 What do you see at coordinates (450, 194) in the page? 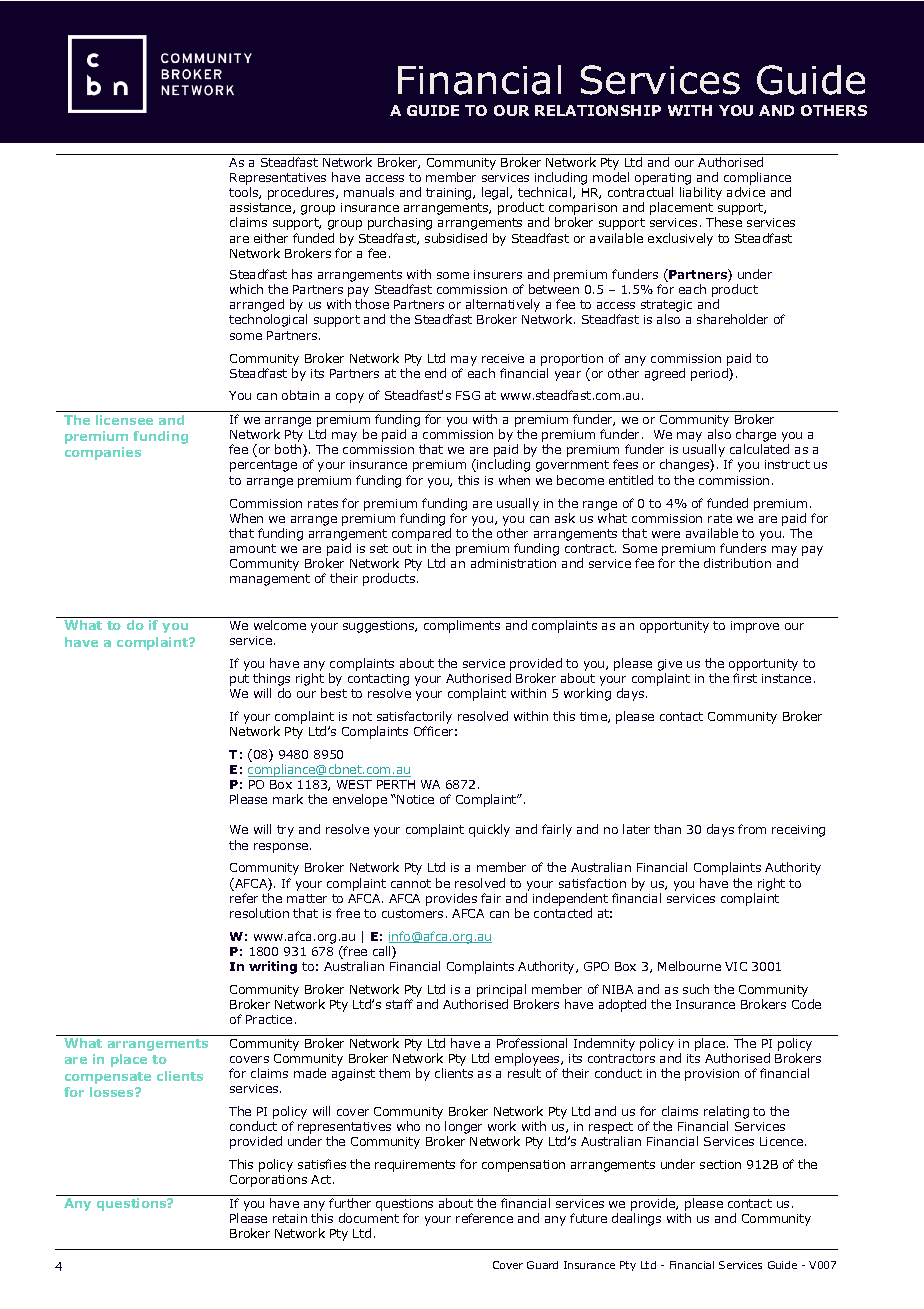
I see `training` at bounding box center [450, 194].
